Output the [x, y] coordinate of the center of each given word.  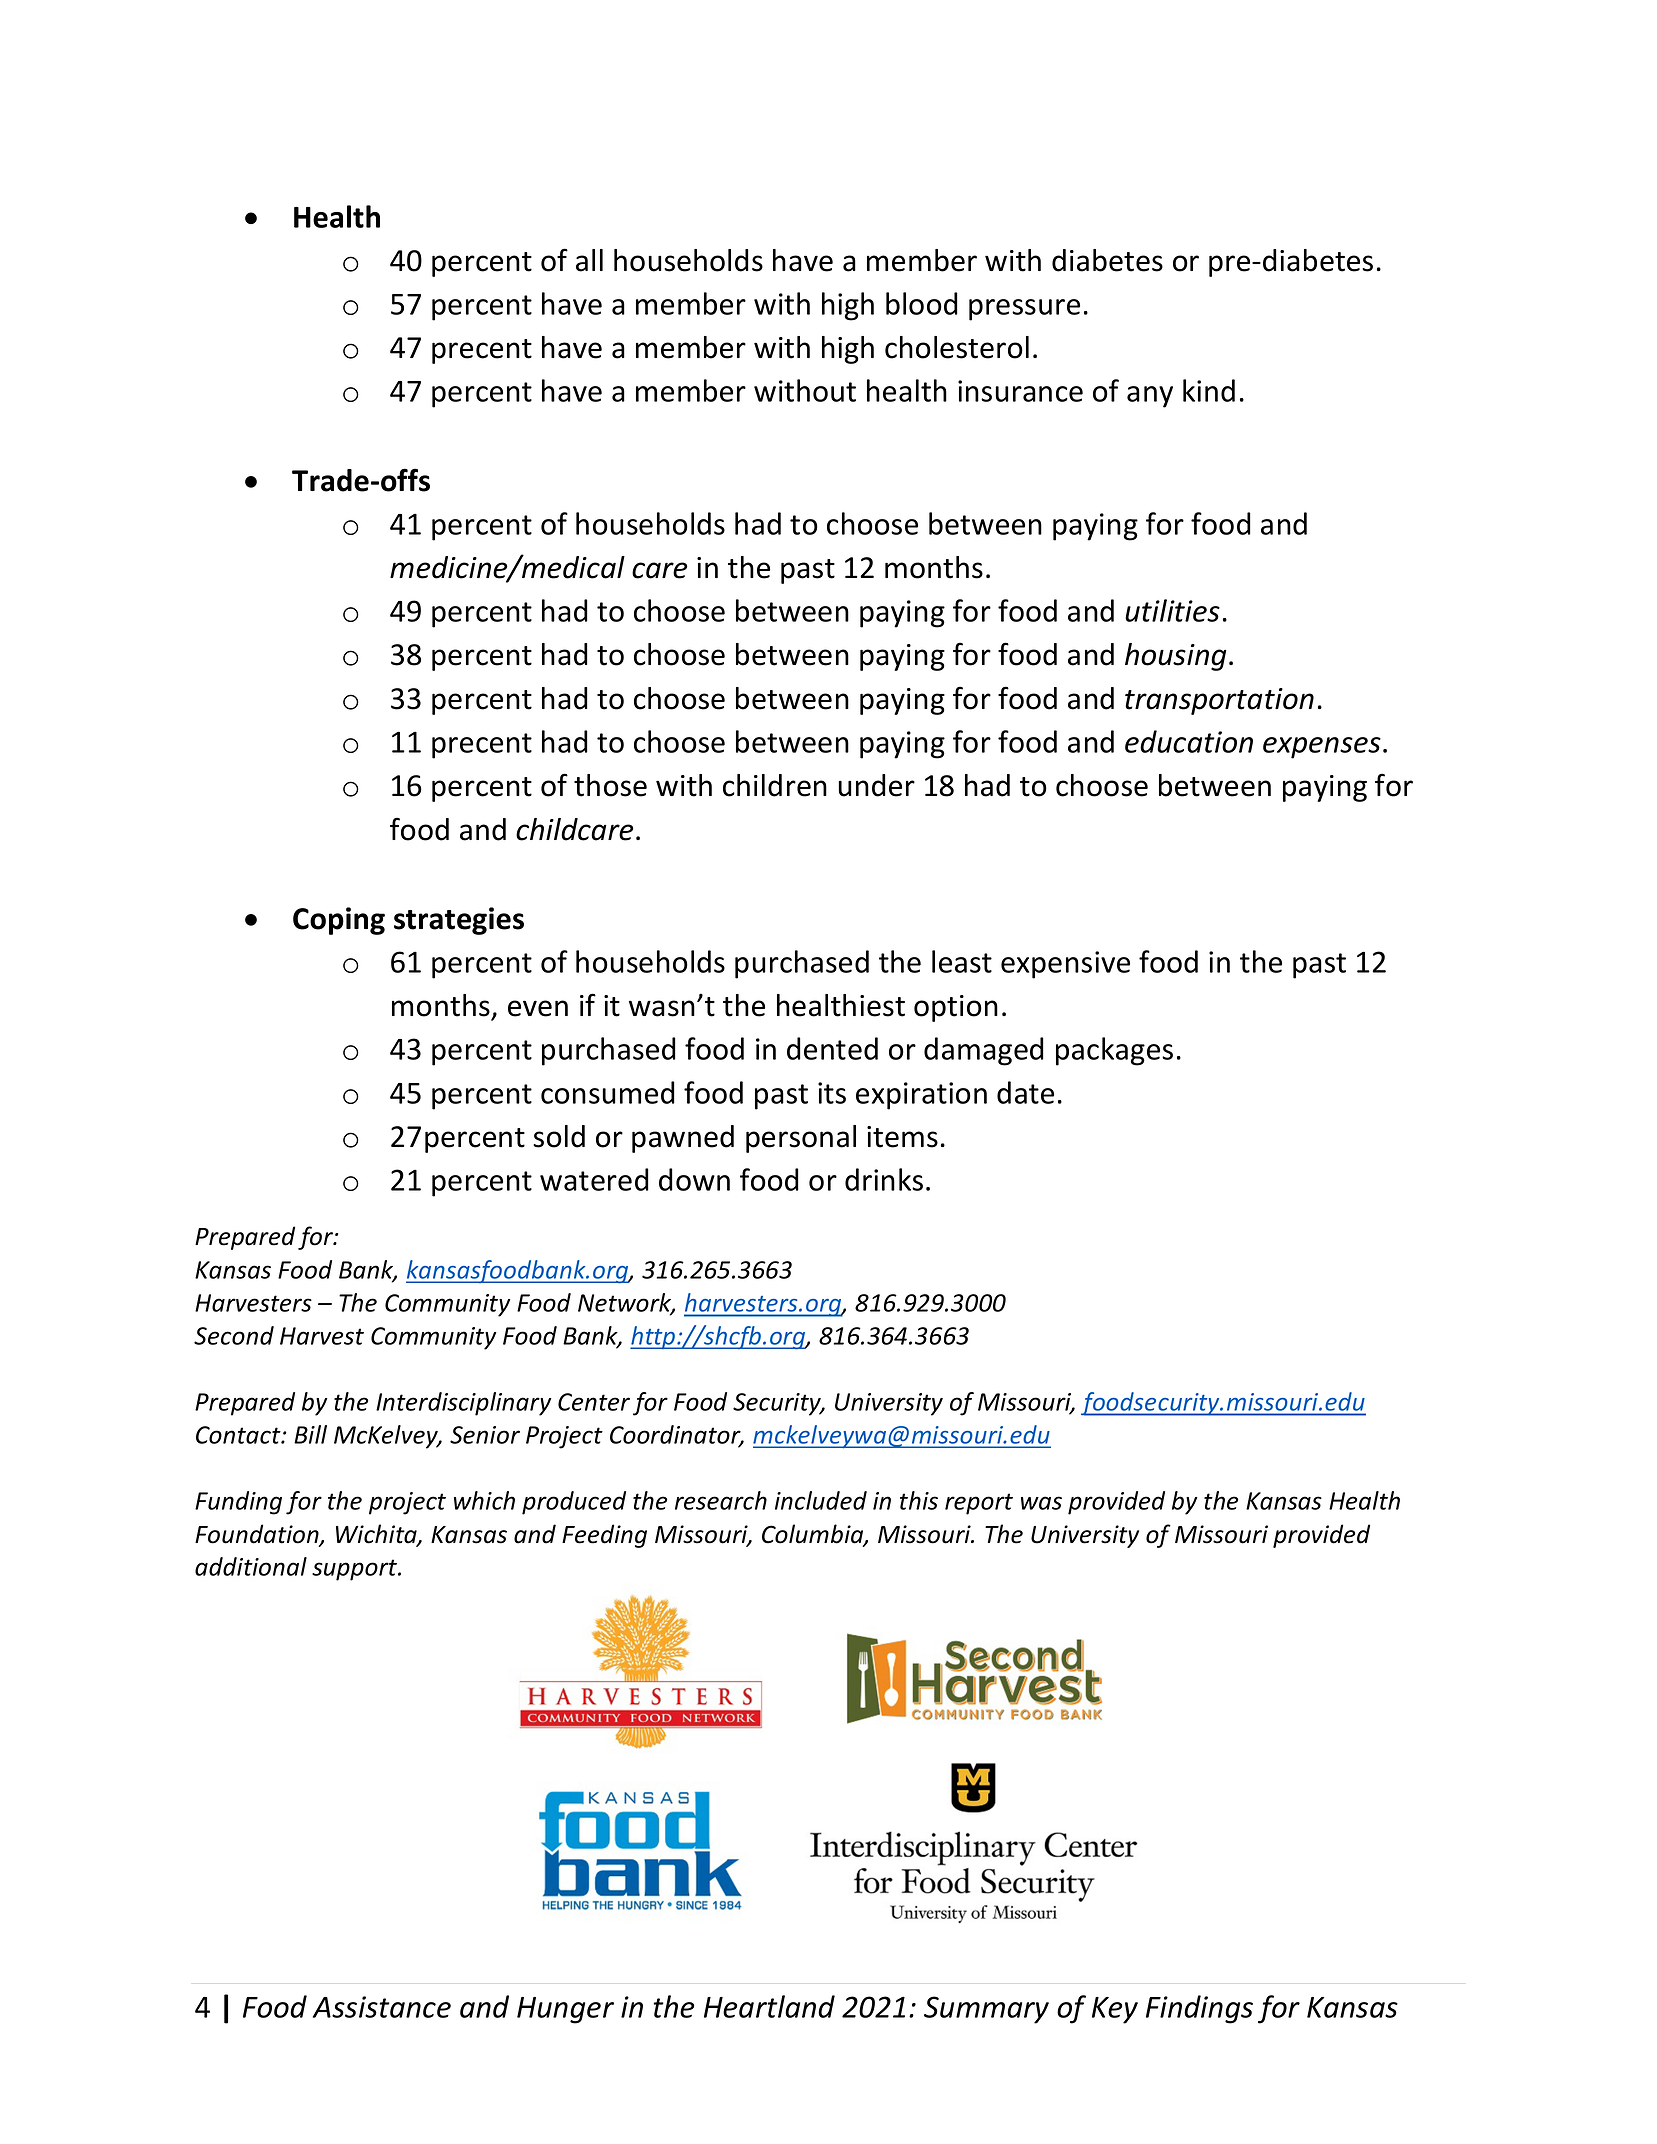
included [821, 1500]
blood [922, 303]
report [979, 1504]
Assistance [382, 2007]
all [589, 260]
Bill [310, 1434]
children [775, 785]
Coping [339, 921]
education [1189, 741]
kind [1209, 390]
